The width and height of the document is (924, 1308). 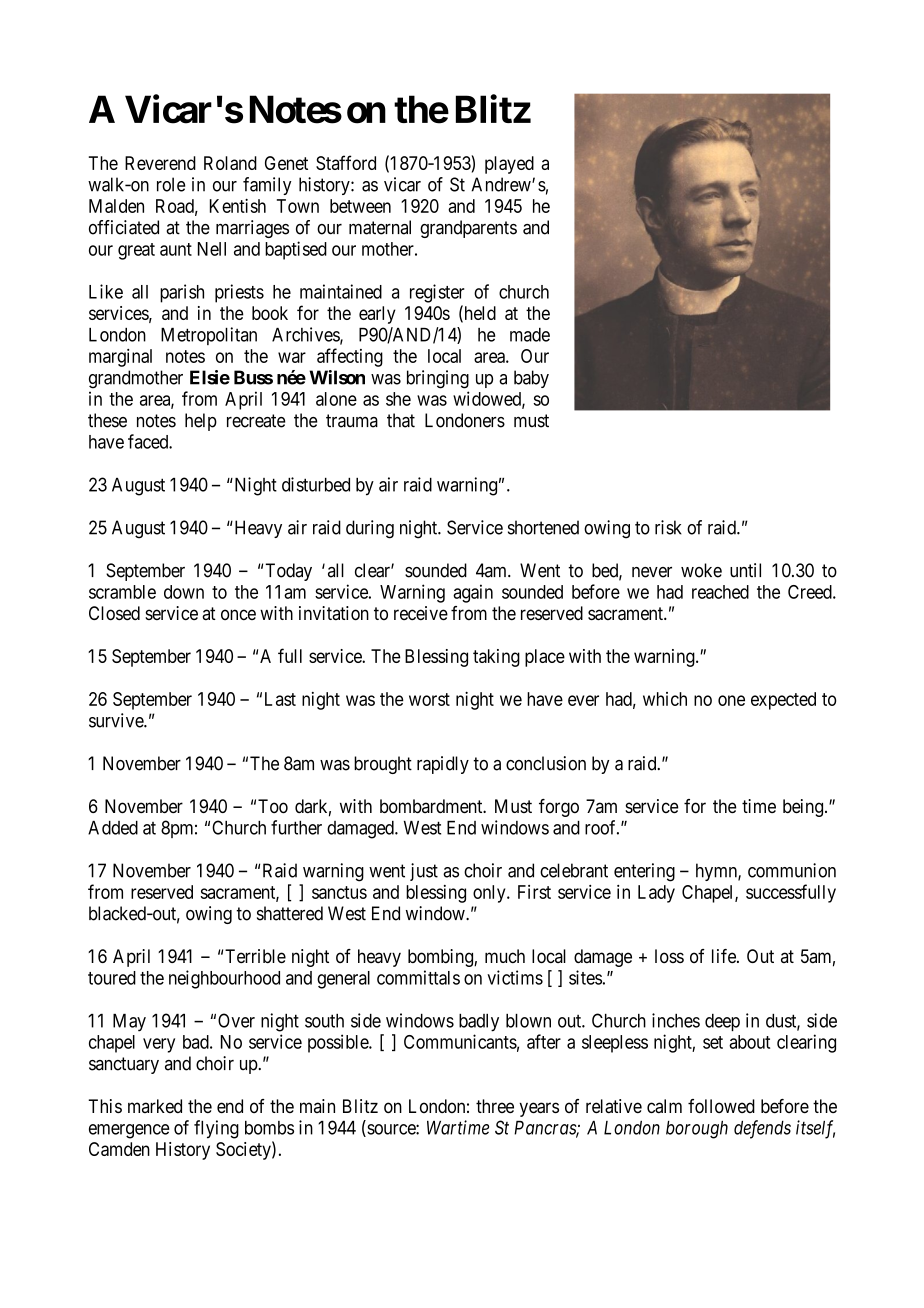 I want to click on played, so click(x=509, y=165).
